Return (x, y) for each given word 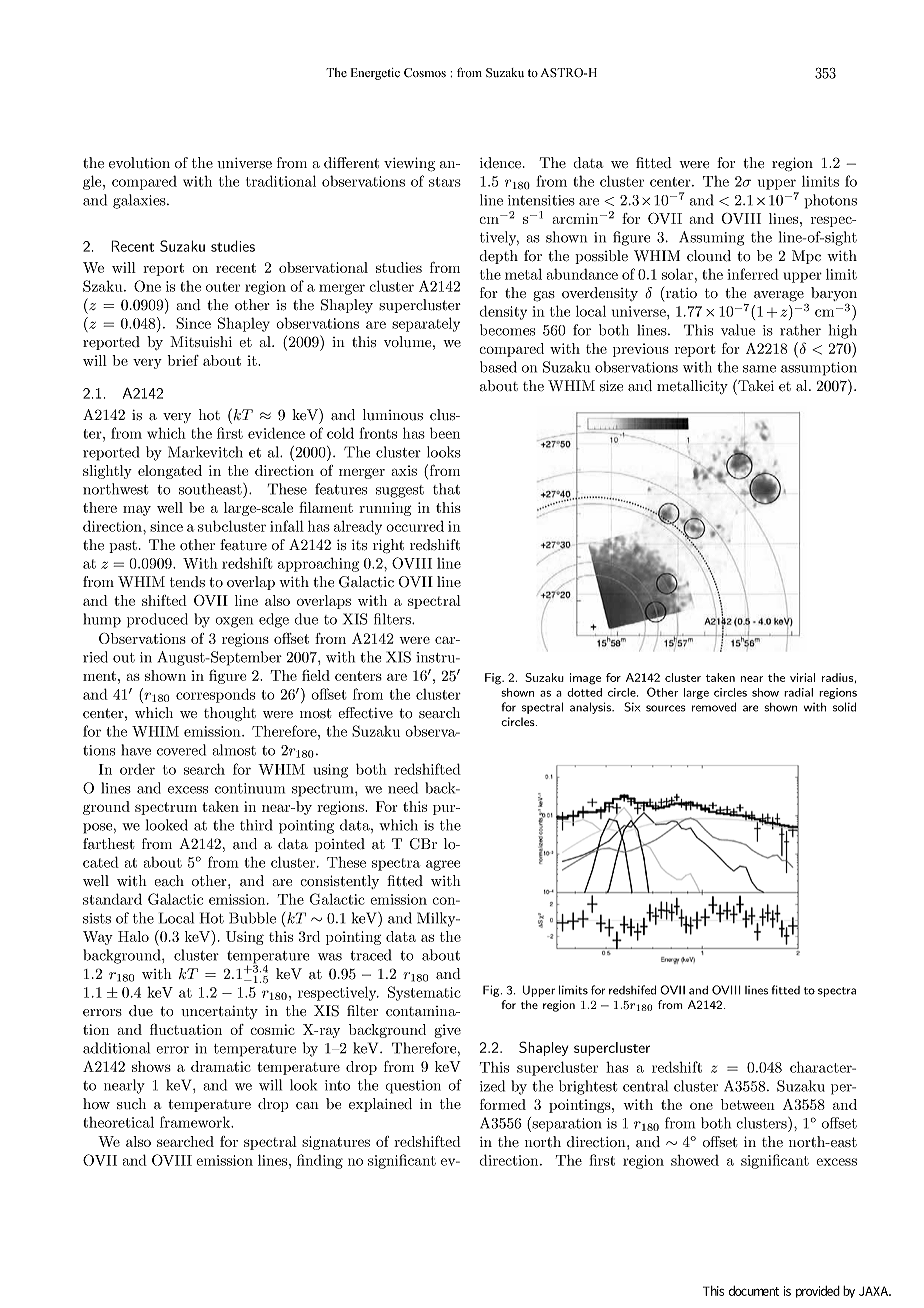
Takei (755, 385)
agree (443, 865)
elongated (170, 472)
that (446, 489)
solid (844, 707)
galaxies (140, 201)
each (169, 880)
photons (830, 201)
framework (196, 1122)
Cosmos (425, 73)
